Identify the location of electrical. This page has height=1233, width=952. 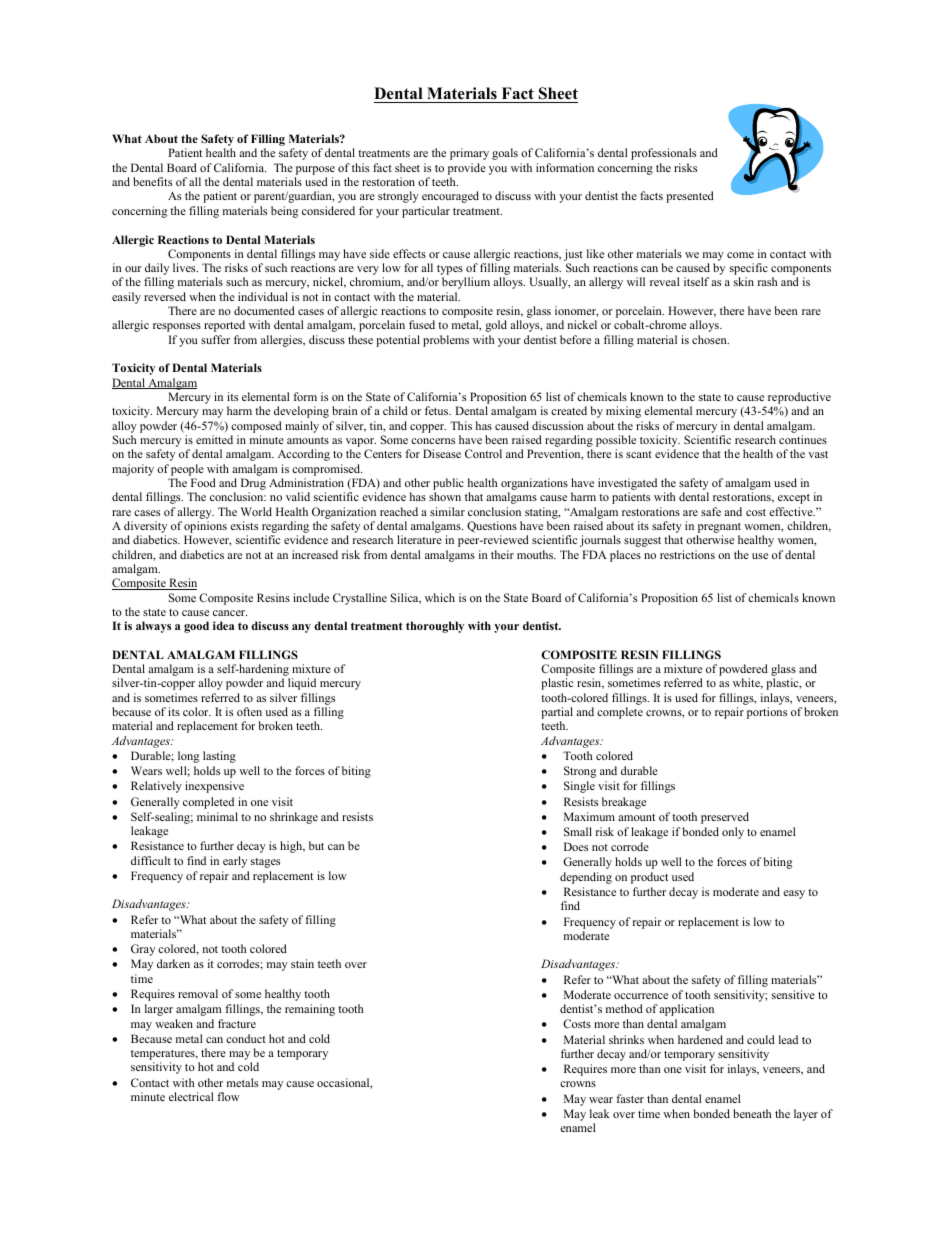
(191, 1096).
